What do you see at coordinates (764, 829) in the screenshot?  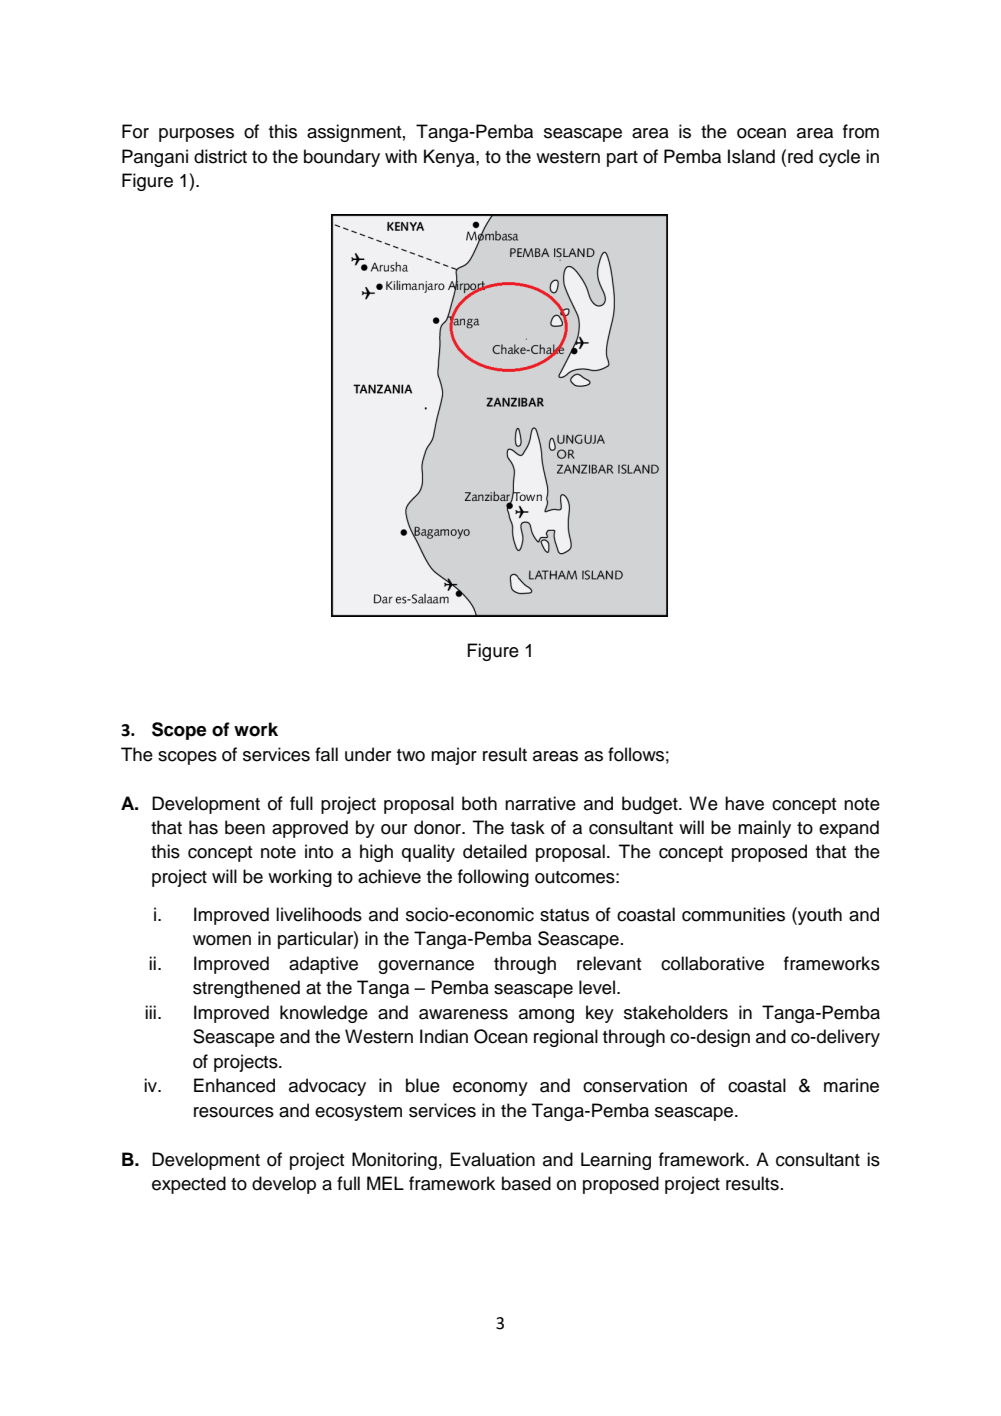 I see `mainly` at bounding box center [764, 829].
